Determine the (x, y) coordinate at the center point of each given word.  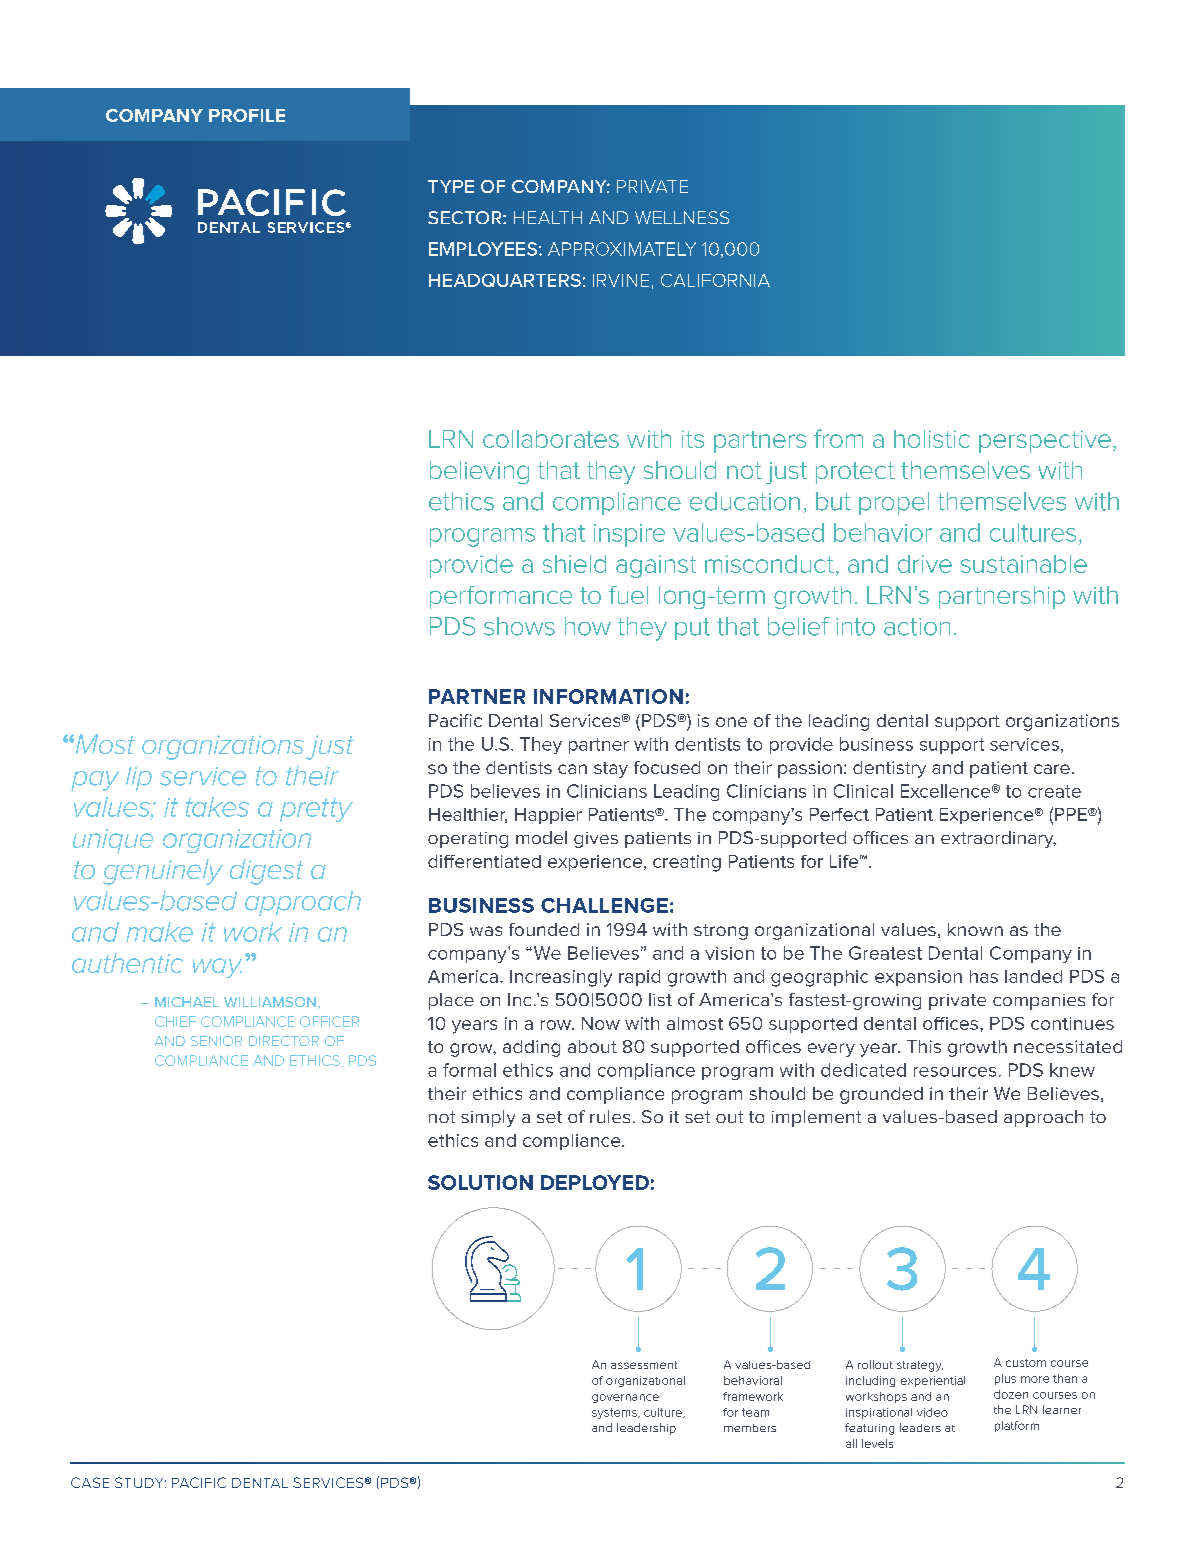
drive (925, 564)
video (932, 1412)
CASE (90, 1482)
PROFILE (247, 115)
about (592, 1046)
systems (615, 1413)
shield (574, 564)
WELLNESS (682, 217)
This (924, 1046)
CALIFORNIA (715, 280)
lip (139, 778)
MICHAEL (187, 1002)
